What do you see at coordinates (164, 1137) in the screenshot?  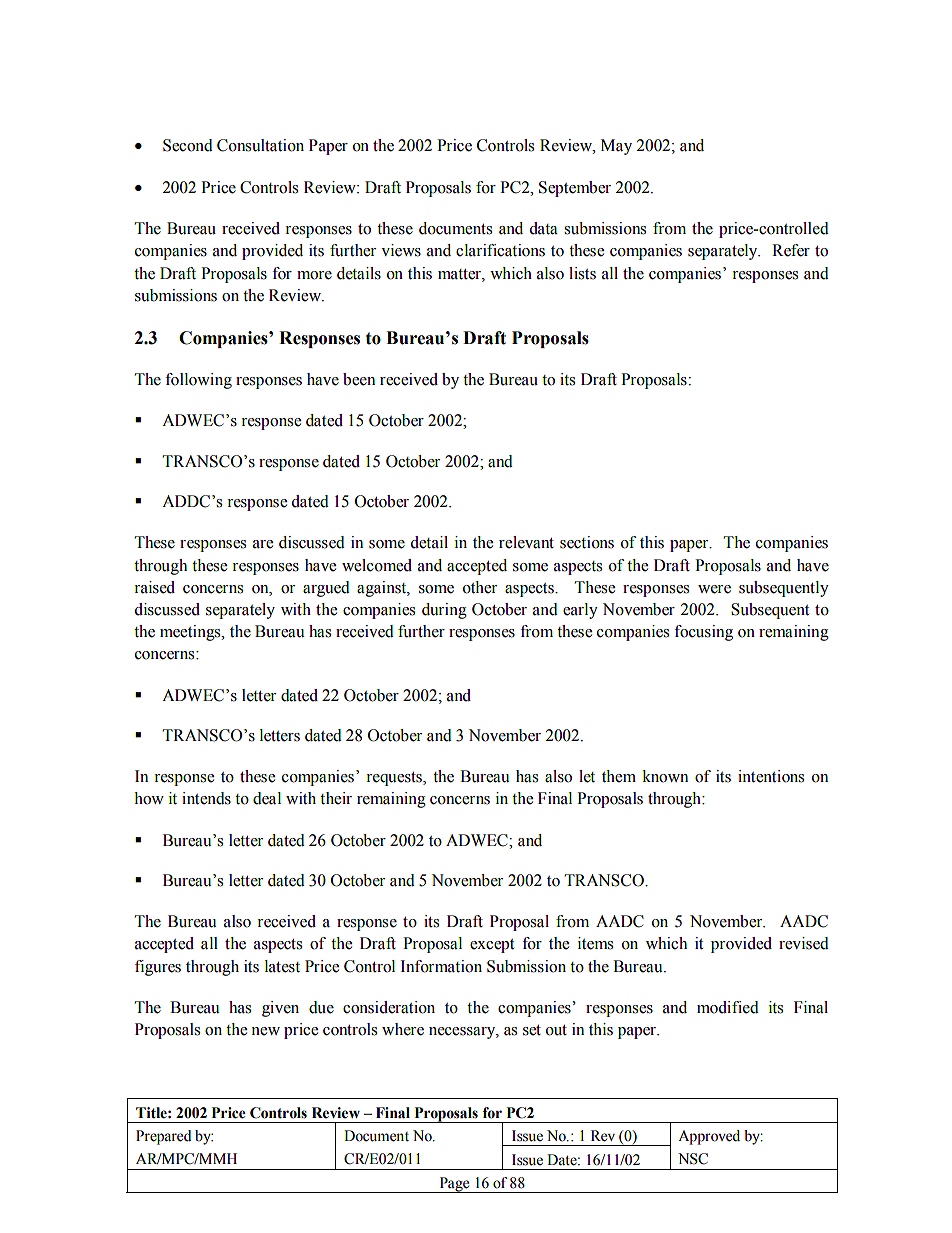 I see `Prepared` at bounding box center [164, 1137].
